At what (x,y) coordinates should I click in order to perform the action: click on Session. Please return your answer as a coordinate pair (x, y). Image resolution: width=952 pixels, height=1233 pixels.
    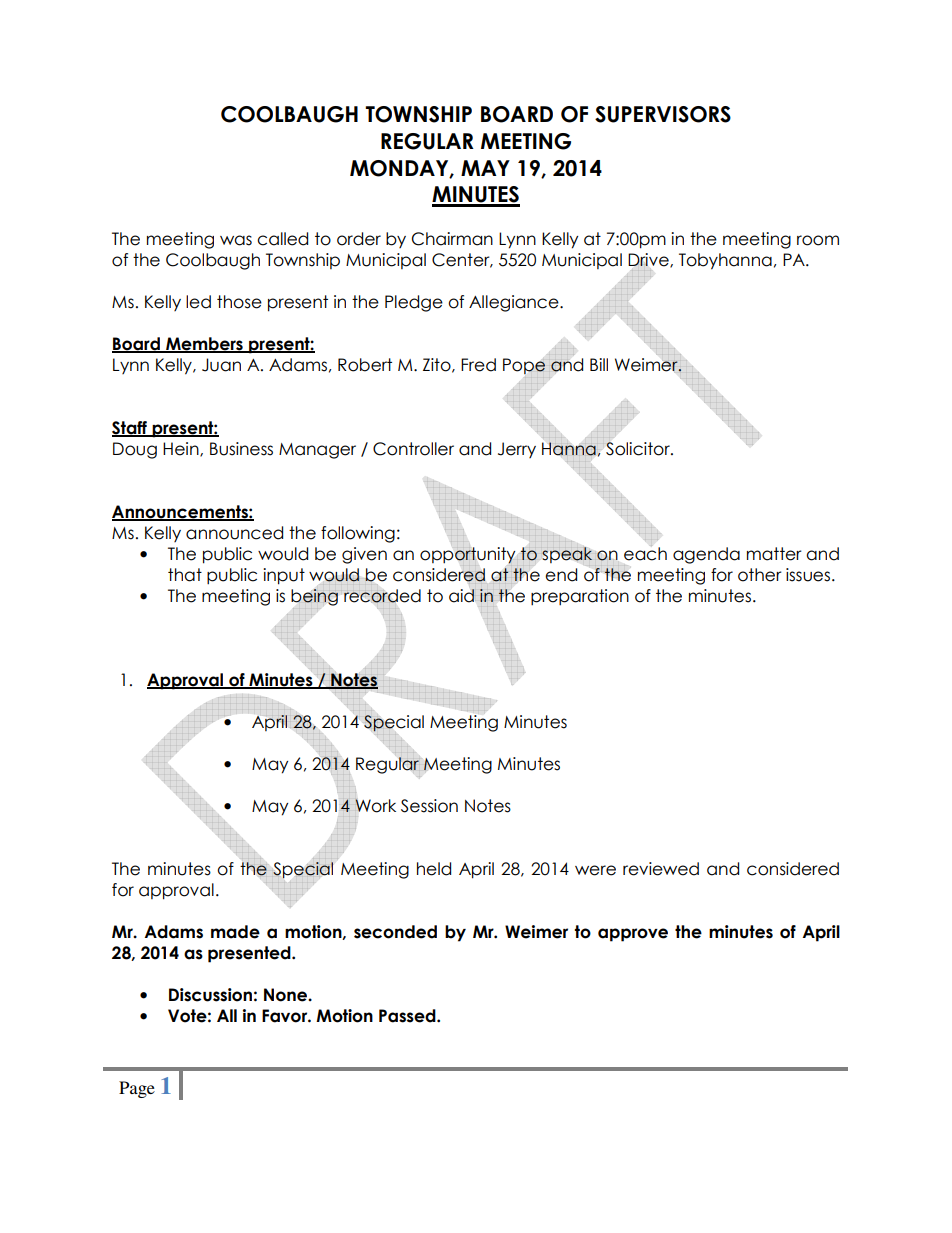
    Looking at the image, I should click on (429, 806).
